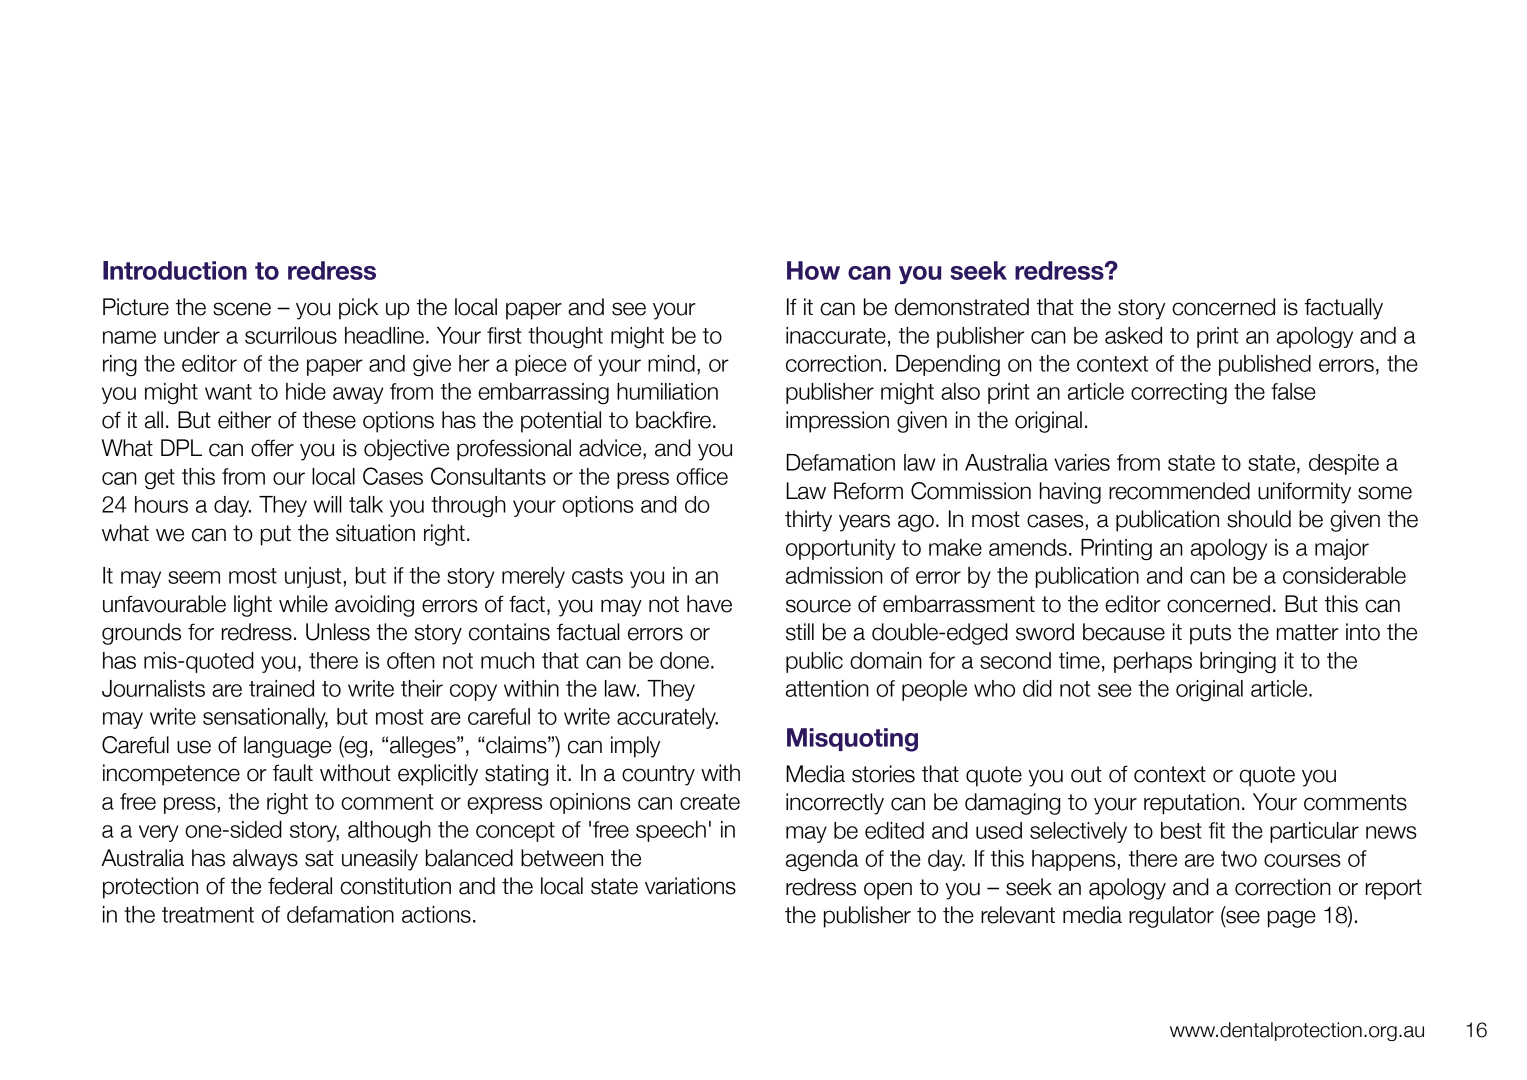  Describe the element at coordinates (1133, 335) in the document. I see `asked` at that location.
